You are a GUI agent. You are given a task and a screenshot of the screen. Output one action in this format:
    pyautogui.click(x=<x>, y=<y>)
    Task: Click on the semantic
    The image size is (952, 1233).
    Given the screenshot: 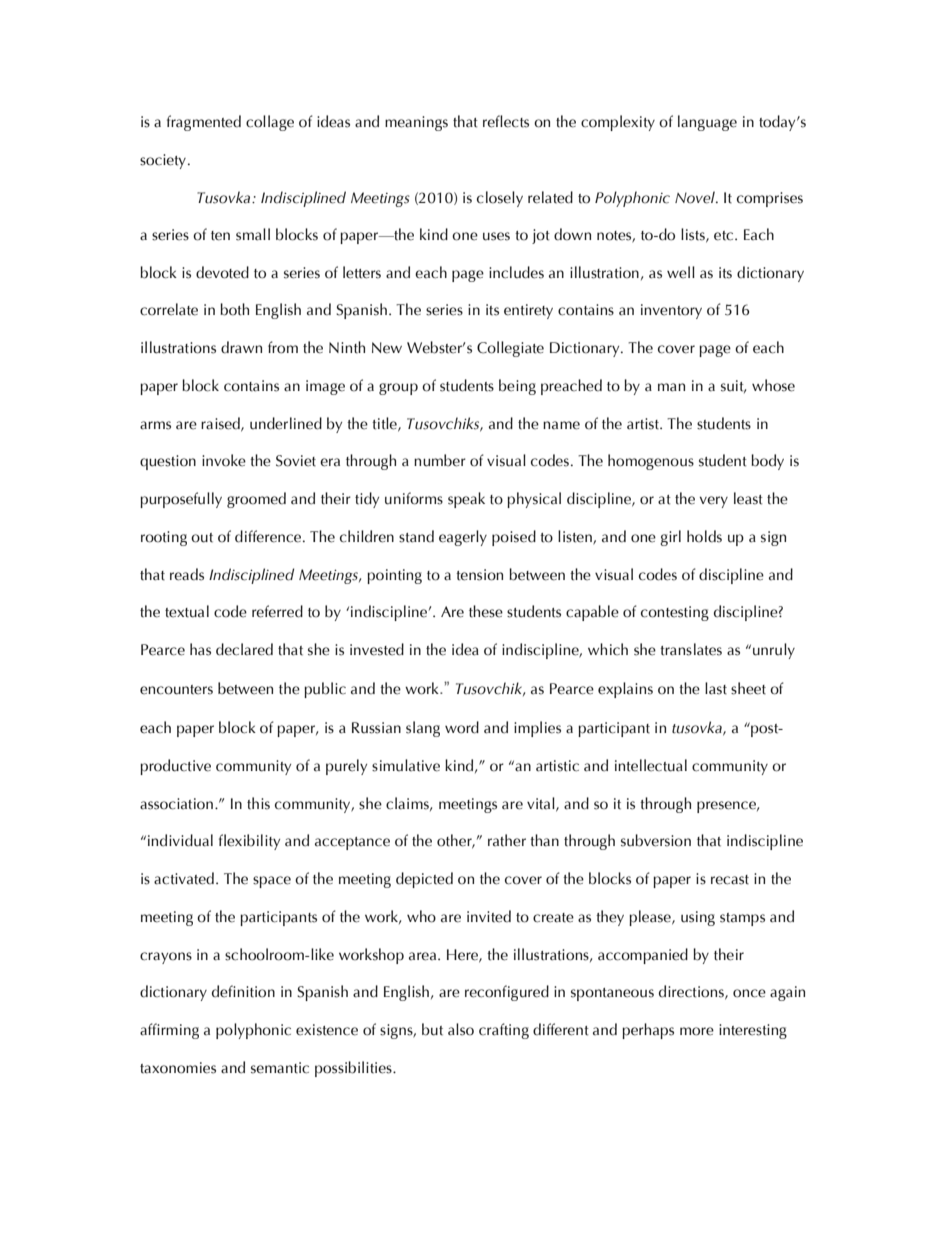 What is the action you would take?
    pyautogui.click(x=280, y=1068)
